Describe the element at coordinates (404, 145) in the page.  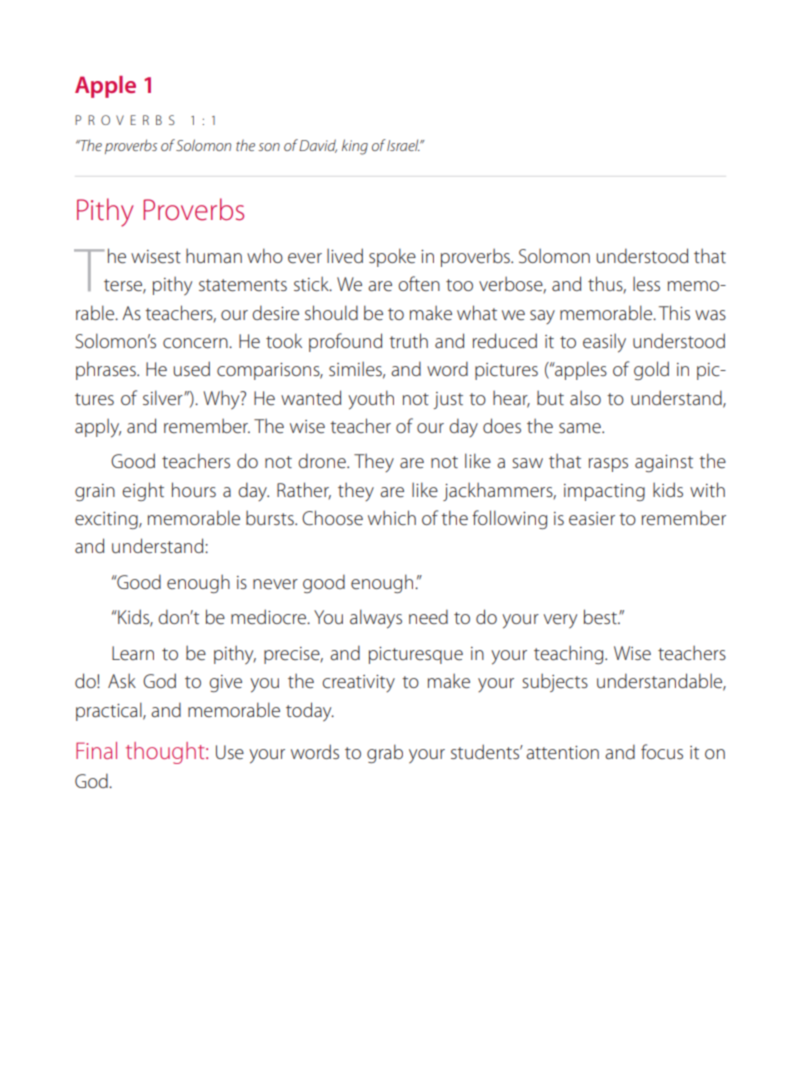
I see `Israel` at that location.
